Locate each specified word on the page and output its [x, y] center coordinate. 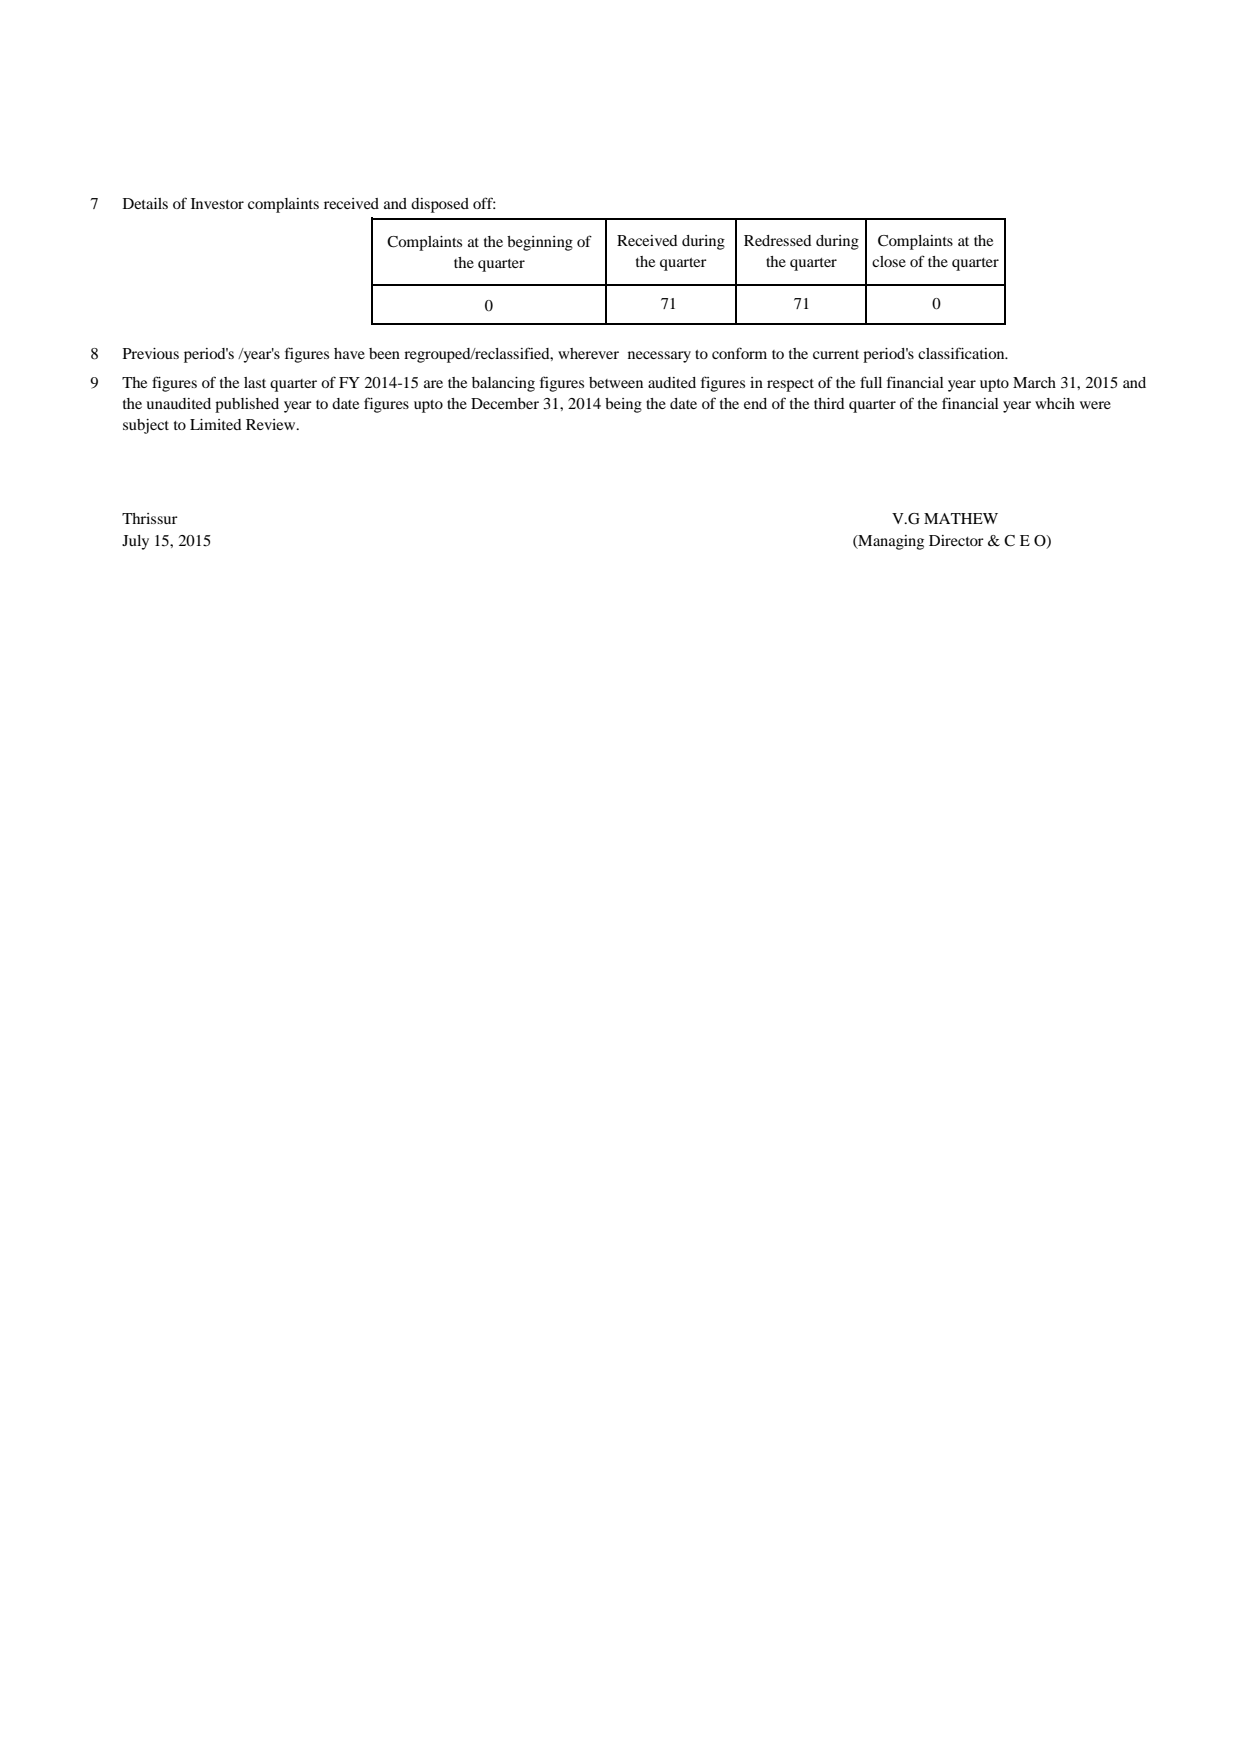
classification [962, 353]
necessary [659, 357]
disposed [440, 205]
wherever [588, 353]
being [623, 405]
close [889, 261]
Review [272, 424]
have [349, 353]
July [135, 542]
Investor [217, 203]
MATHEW [961, 518]
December [505, 403]
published [247, 405]
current [836, 354]
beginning [540, 243]
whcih [1055, 403]
